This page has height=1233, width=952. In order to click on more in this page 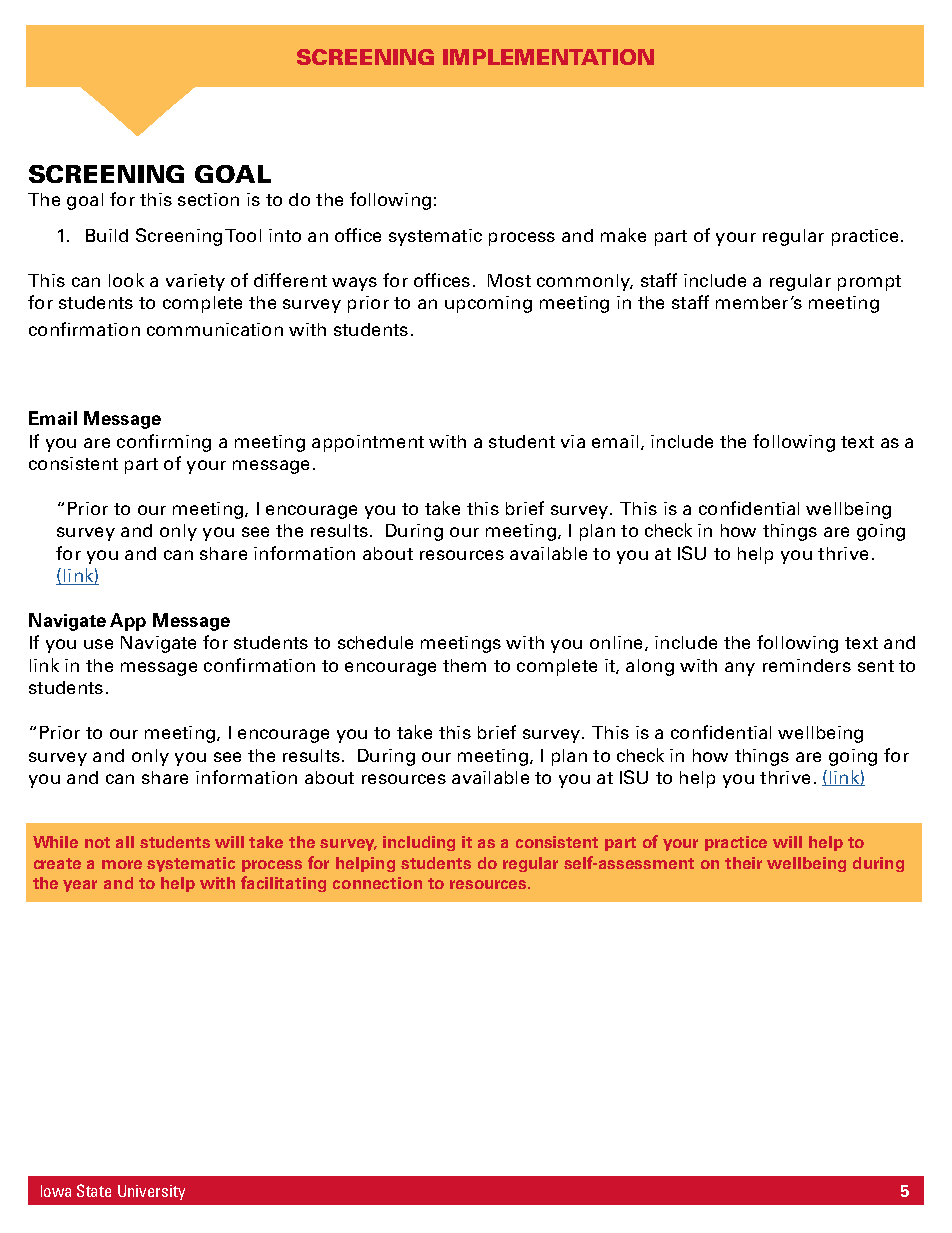, I will do `click(122, 864)`.
